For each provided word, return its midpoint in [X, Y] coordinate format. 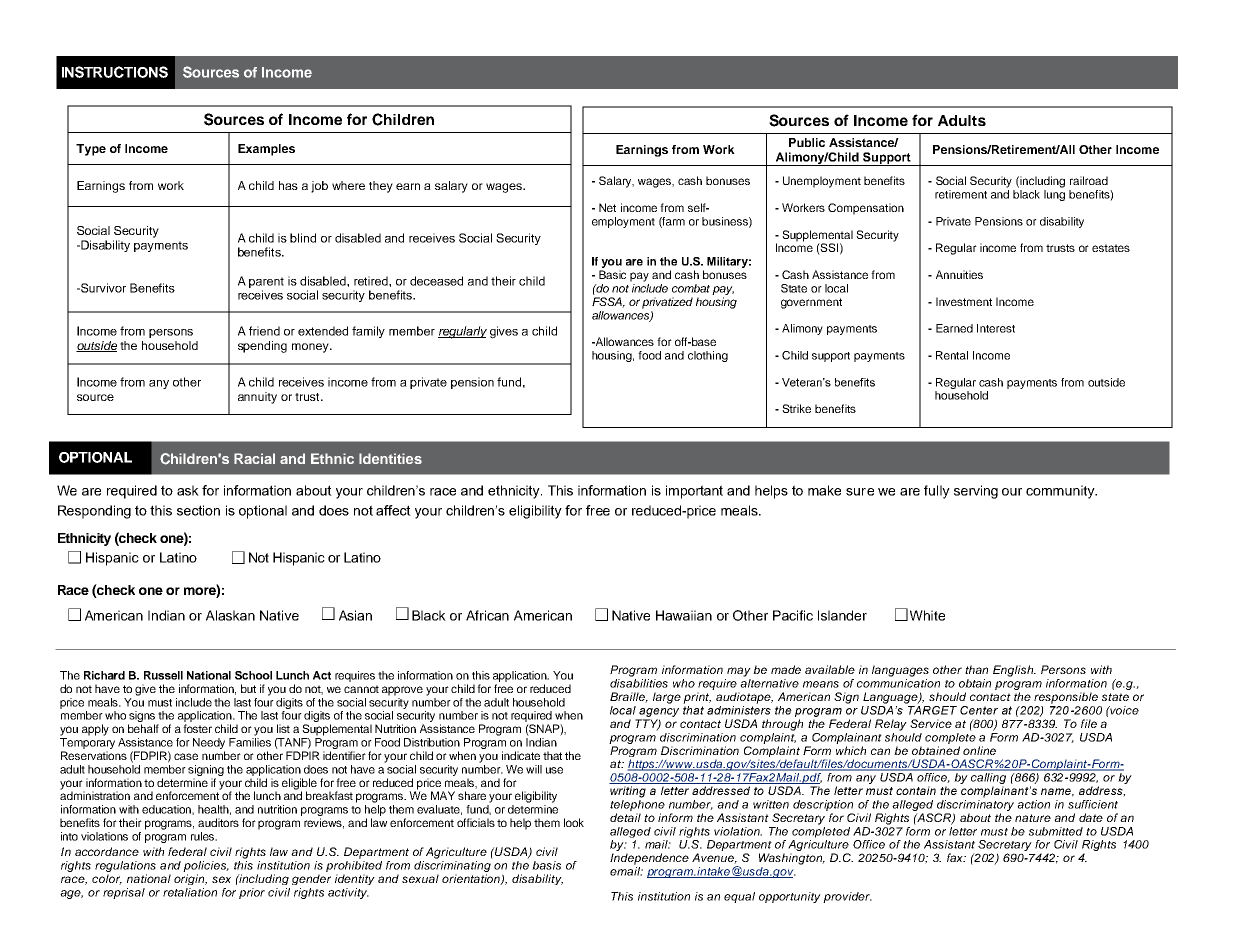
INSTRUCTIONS [115, 72]
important [694, 492]
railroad [1089, 180]
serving [976, 492]
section [198, 510]
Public [807, 142]
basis [546, 865]
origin [190, 879]
